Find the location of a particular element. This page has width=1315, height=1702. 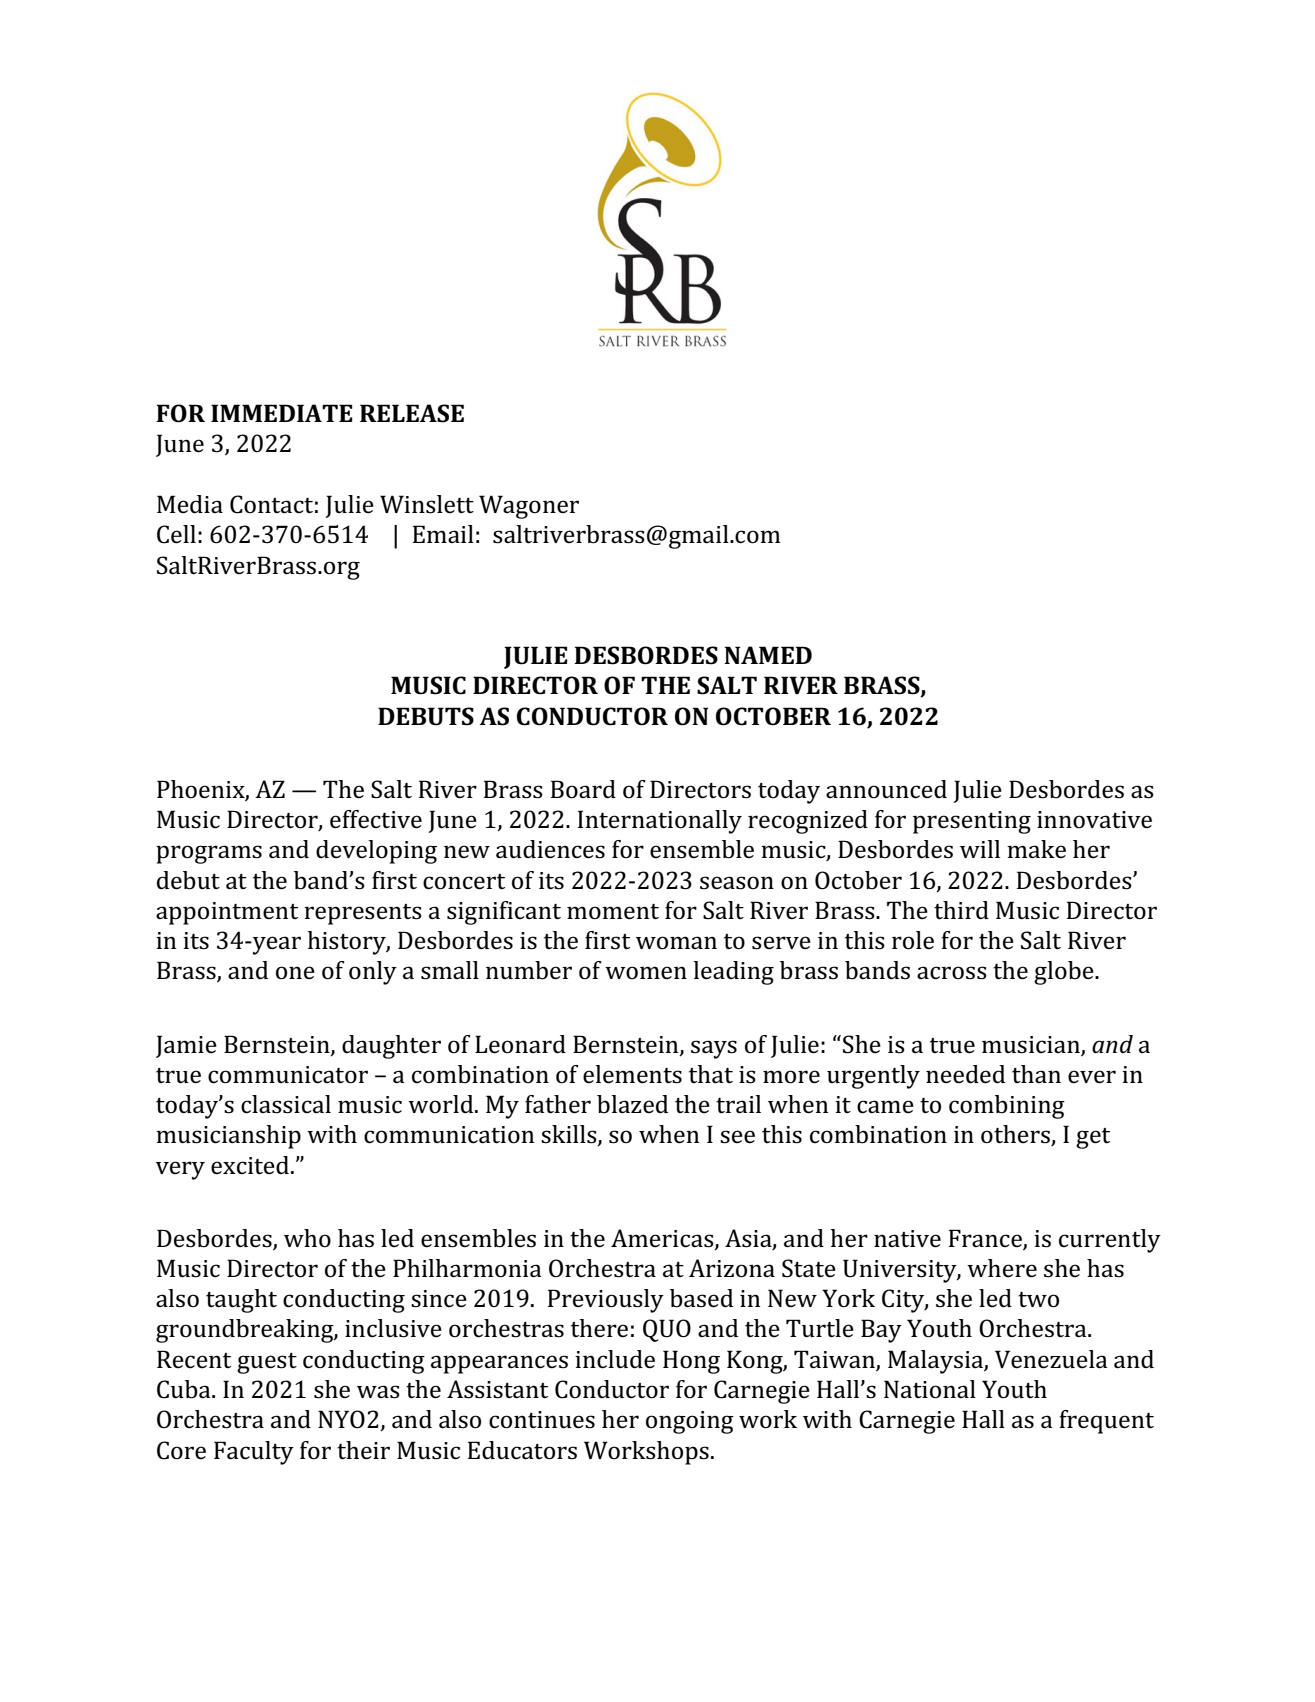

France is located at coordinates (986, 1239).
